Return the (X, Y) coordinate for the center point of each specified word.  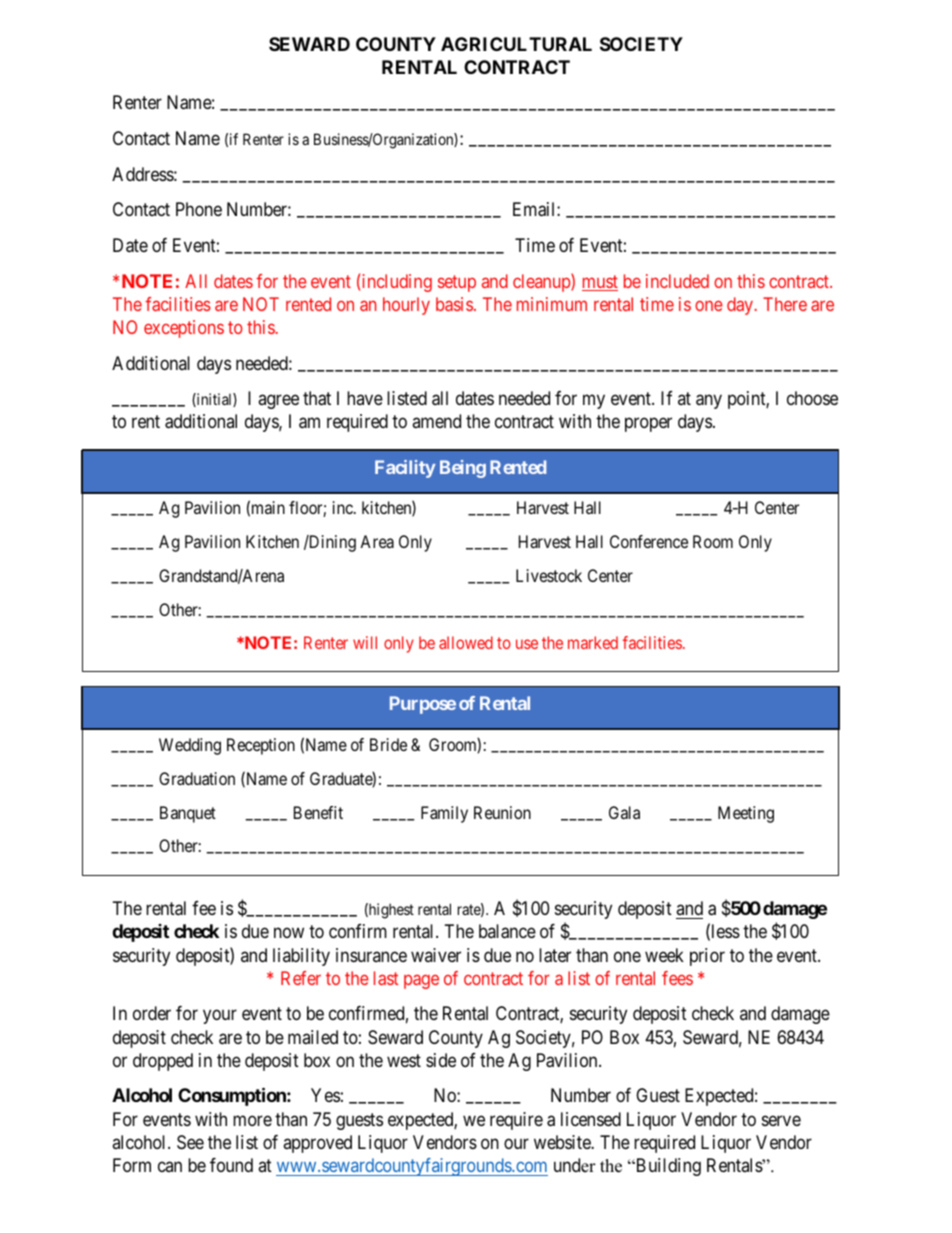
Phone (199, 209)
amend (436, 421)
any (709, 402)
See (190, 1142)
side (441, 1060)
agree (278, 402)
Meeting (746, 814)
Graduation (197, 778)
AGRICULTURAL (516, 44)
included (677, 281)
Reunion (502, 812)
